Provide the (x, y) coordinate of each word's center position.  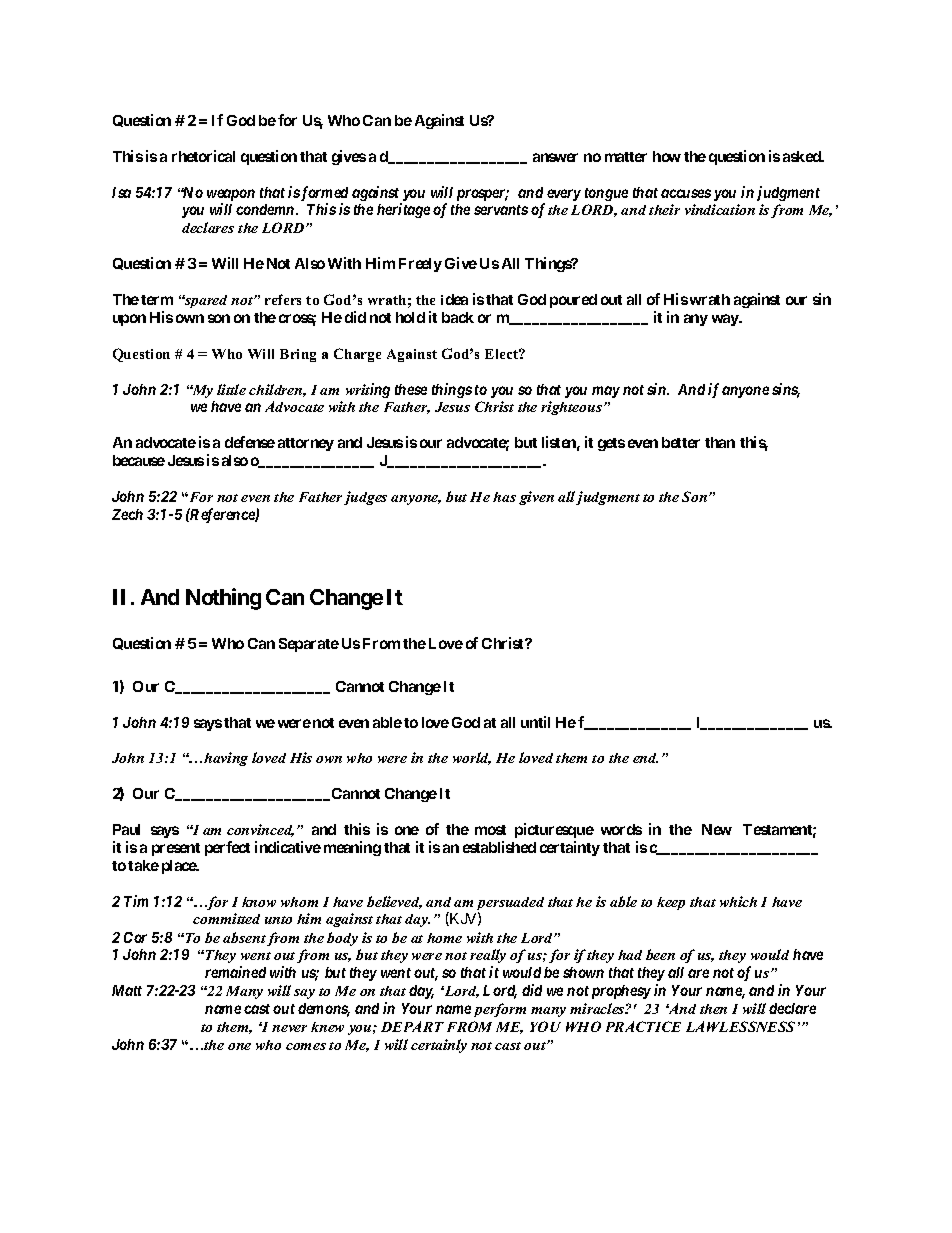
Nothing (223, 599)
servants (501, 210)
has (504, 497)
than (720, 442)
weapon (231, 196)
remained (235, 972)
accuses (686, 193)
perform (500, 1010)
